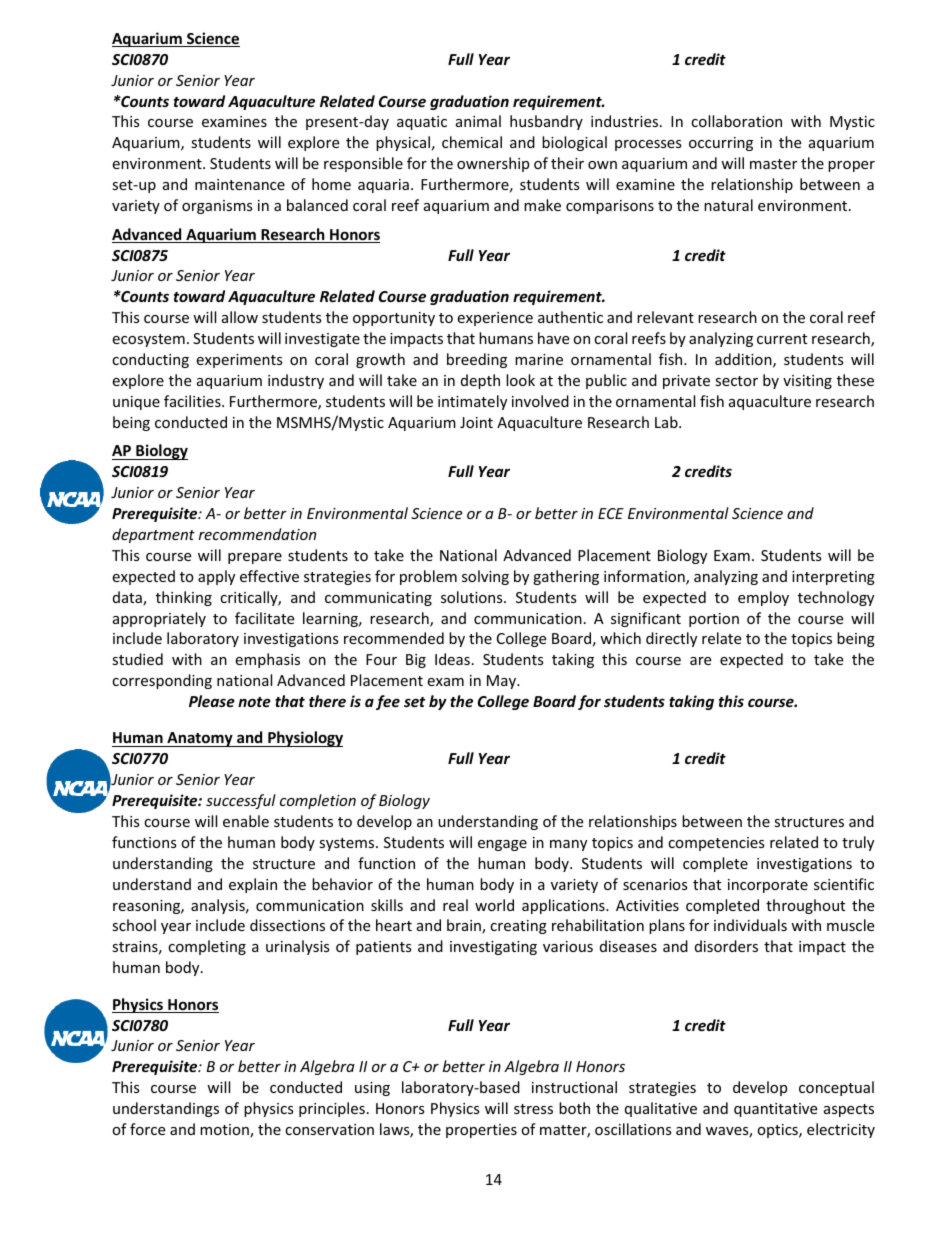  I want to click on engage, so click(502, 845).
